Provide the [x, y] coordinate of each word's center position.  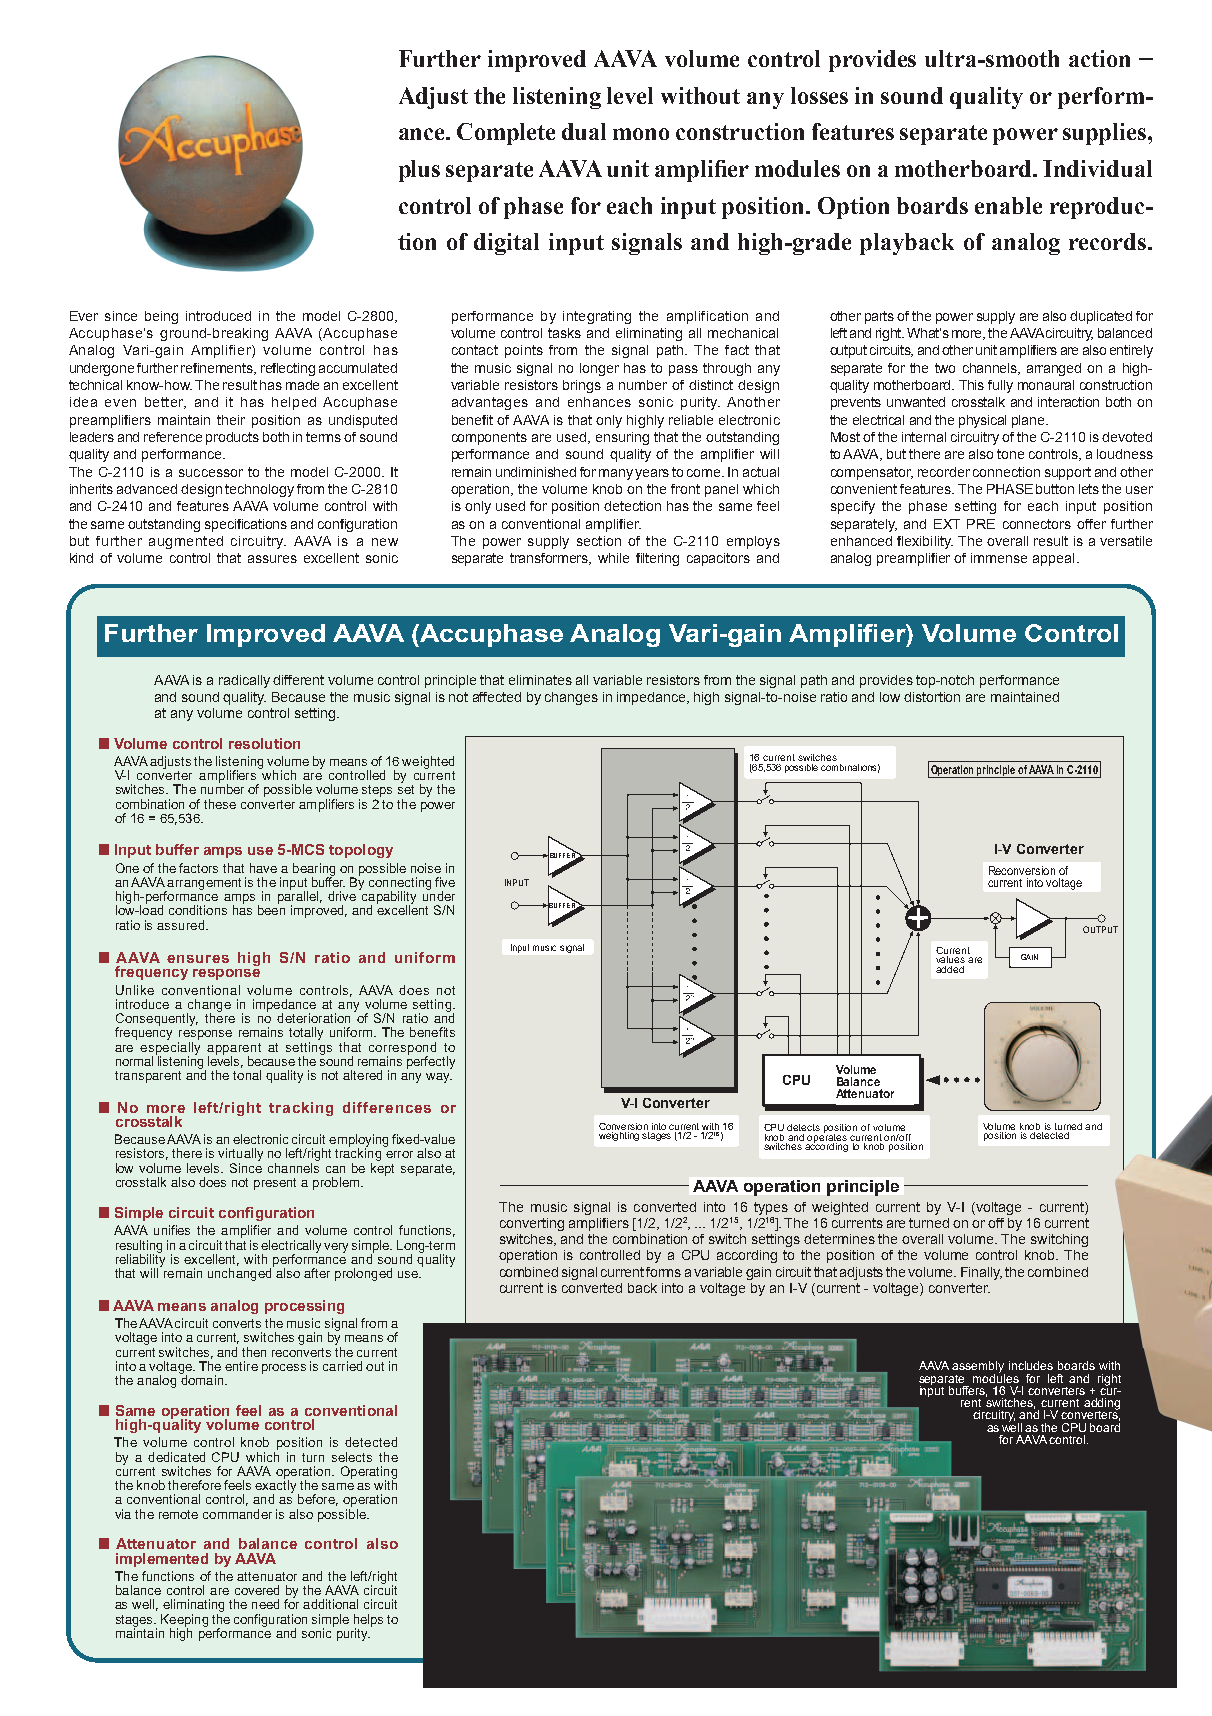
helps [368, 1621]
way [439, 1078]
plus [419, 171]
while [613, 558]
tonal [247, 1075]
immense [999, 558]
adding [1102, 1405]
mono [641, 134]
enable [1008, 205]
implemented [162, 1560]
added [950, 969]
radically [244, 681]
